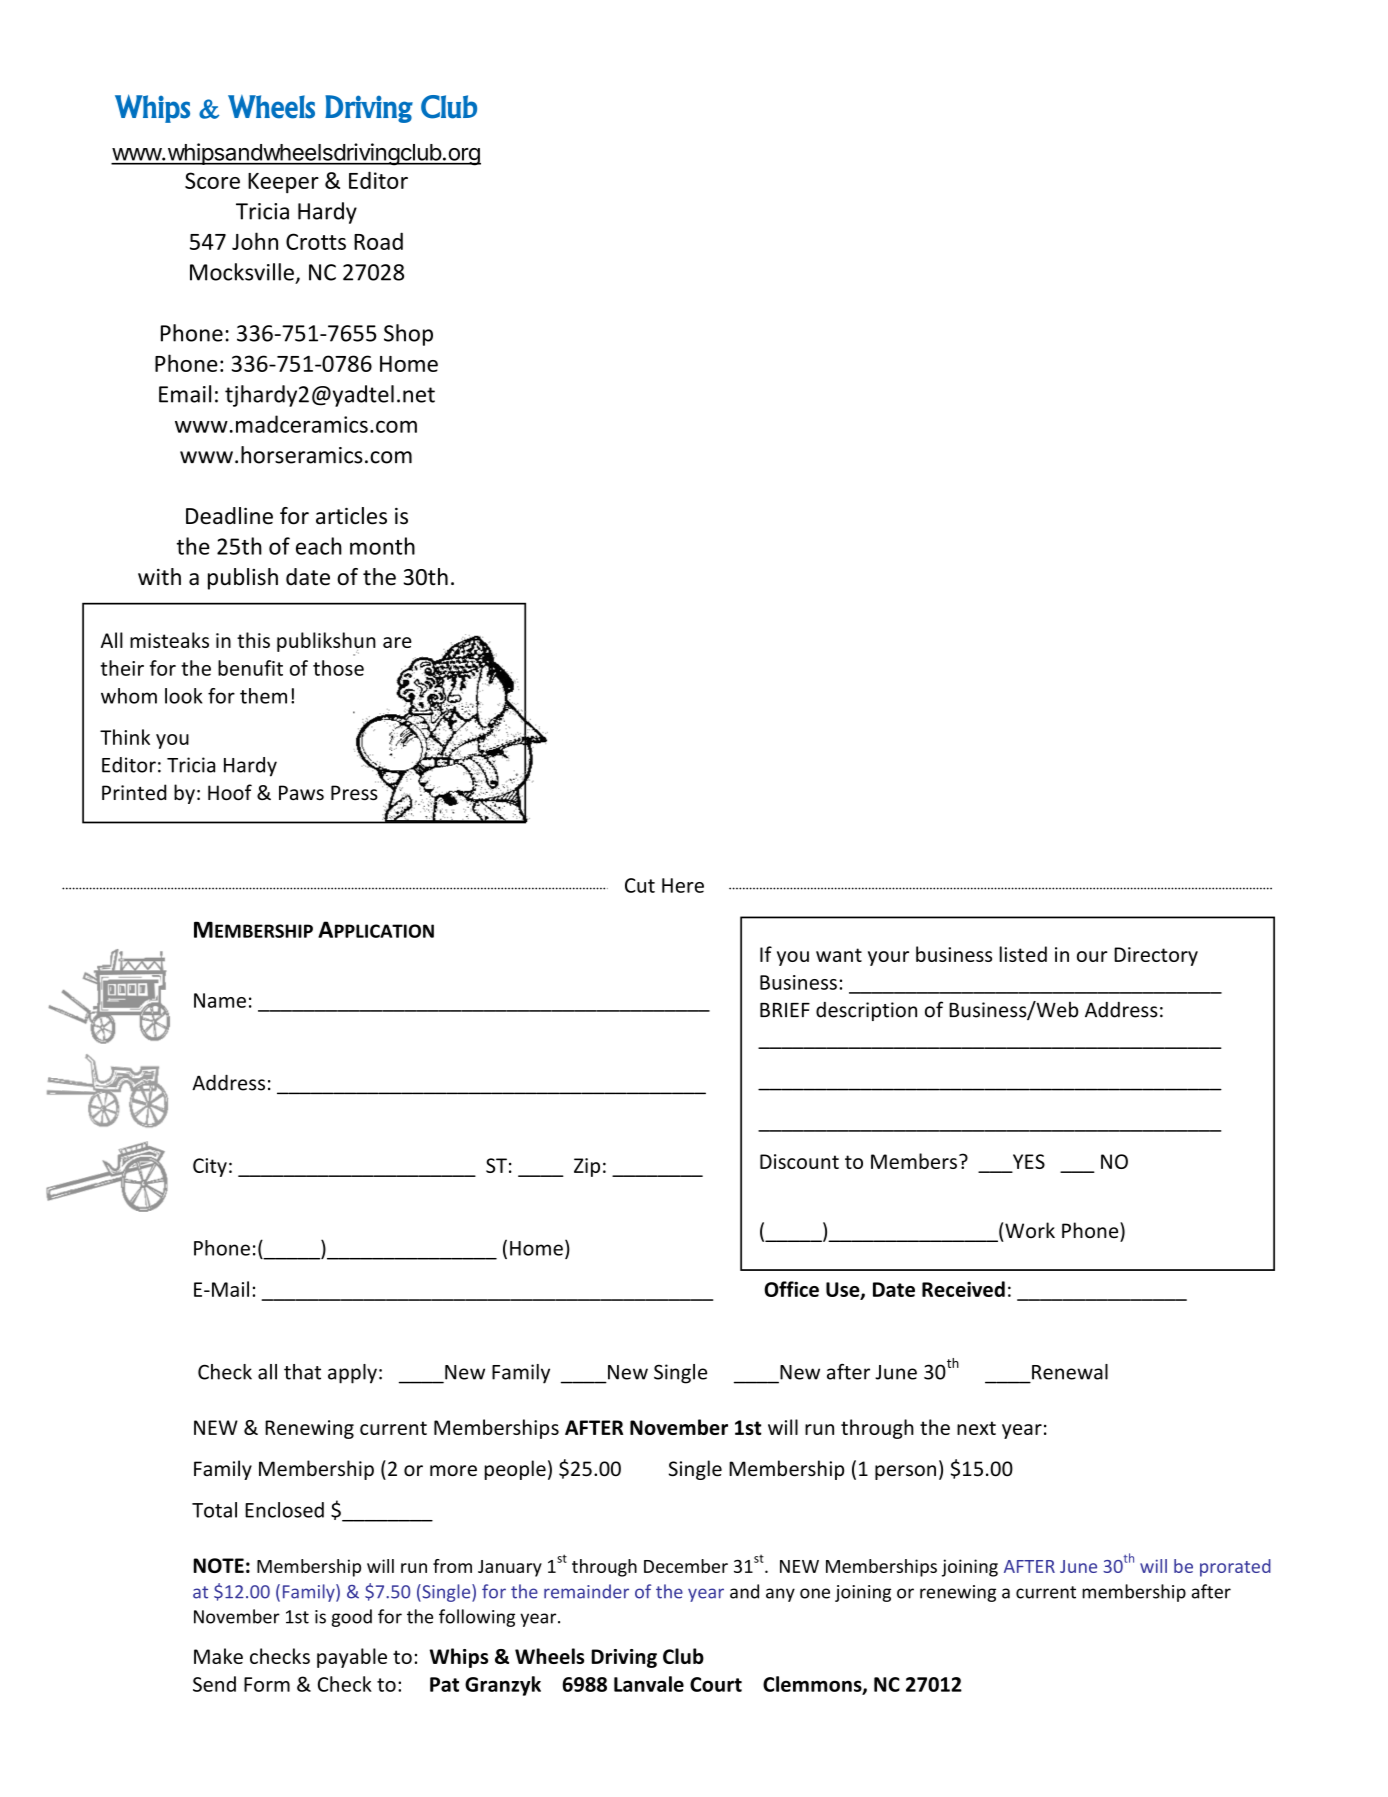  I want to click on Office, so click(791, 1289).
